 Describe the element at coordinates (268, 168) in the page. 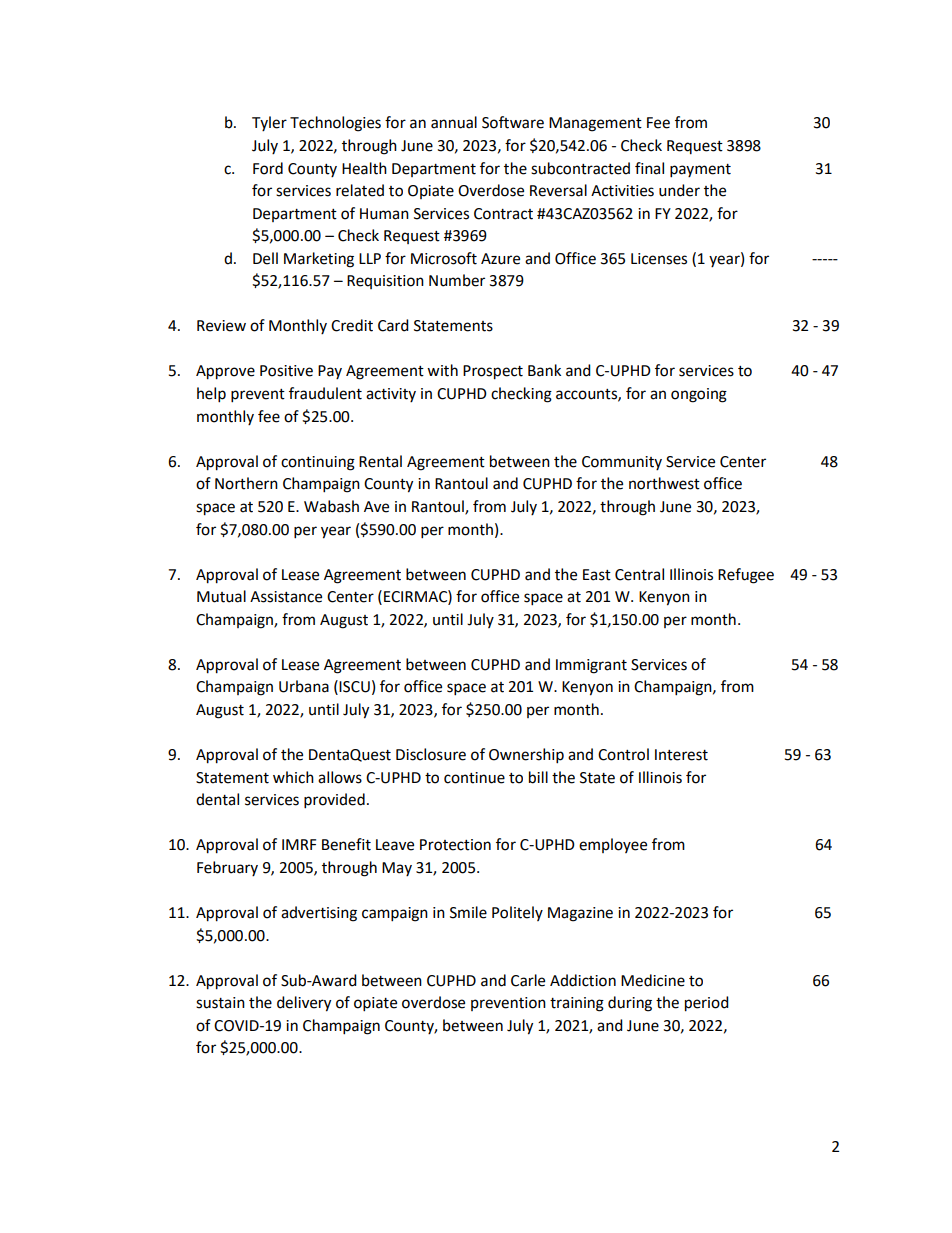

I see `Ford` at that location.
